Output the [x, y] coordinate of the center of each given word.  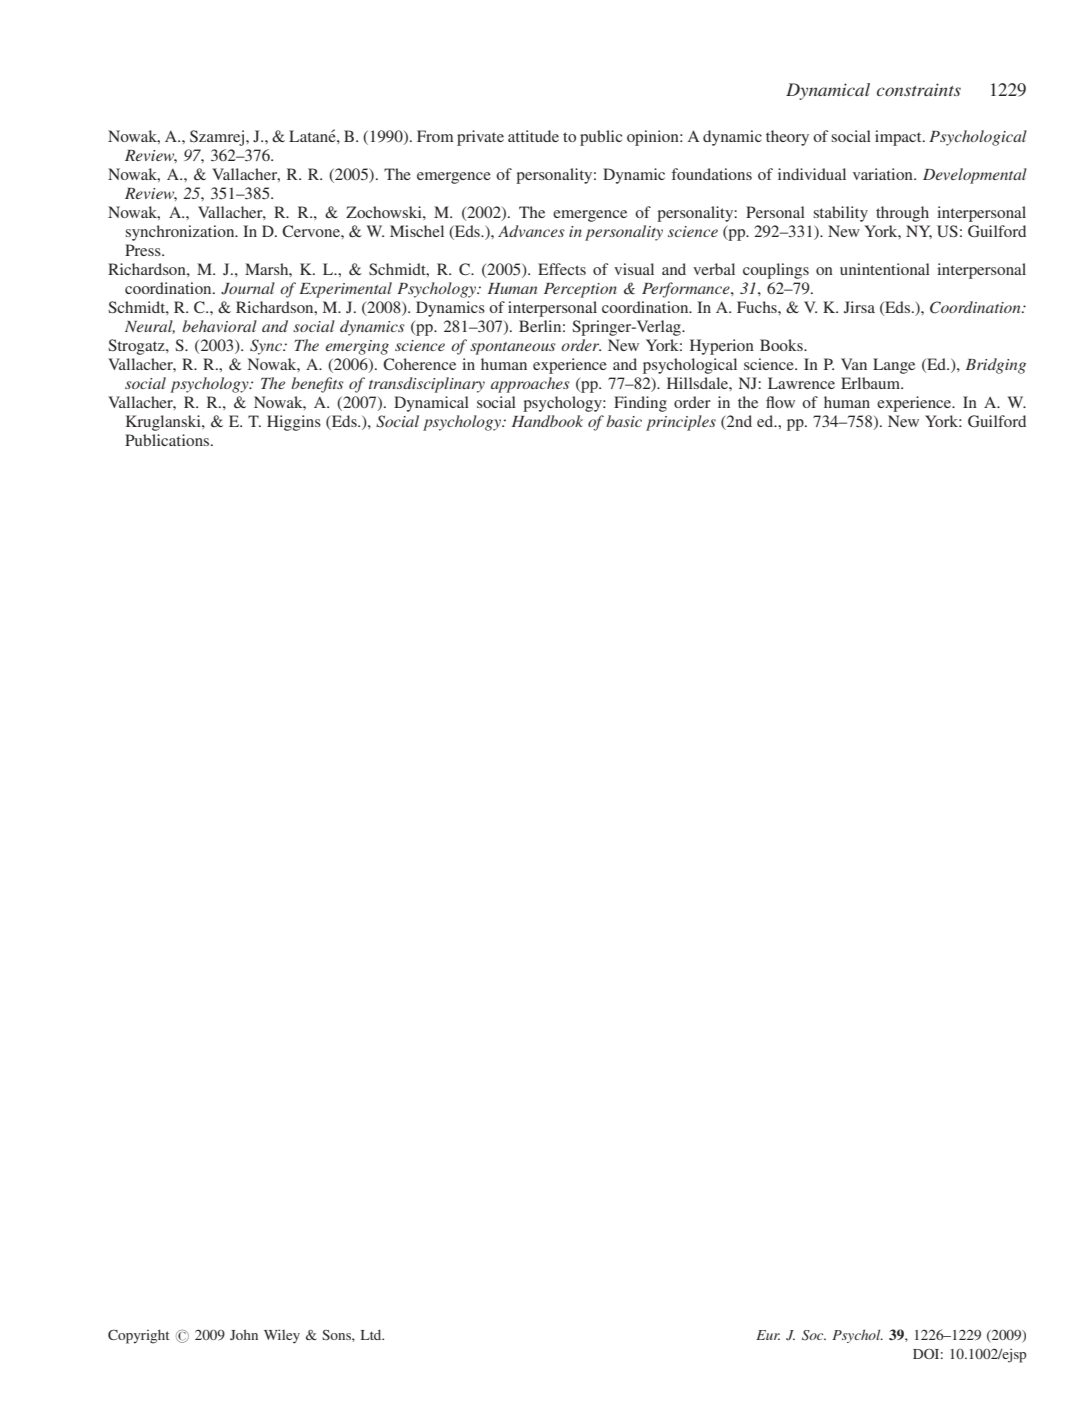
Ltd [372, 1335]
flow [780, 402]
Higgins [294, 423]
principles [681, 423]
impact [899, 138]
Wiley [282, 1336]
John [244, 1335]
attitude [533, 136]
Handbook [547, 421]
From [435, 136]
